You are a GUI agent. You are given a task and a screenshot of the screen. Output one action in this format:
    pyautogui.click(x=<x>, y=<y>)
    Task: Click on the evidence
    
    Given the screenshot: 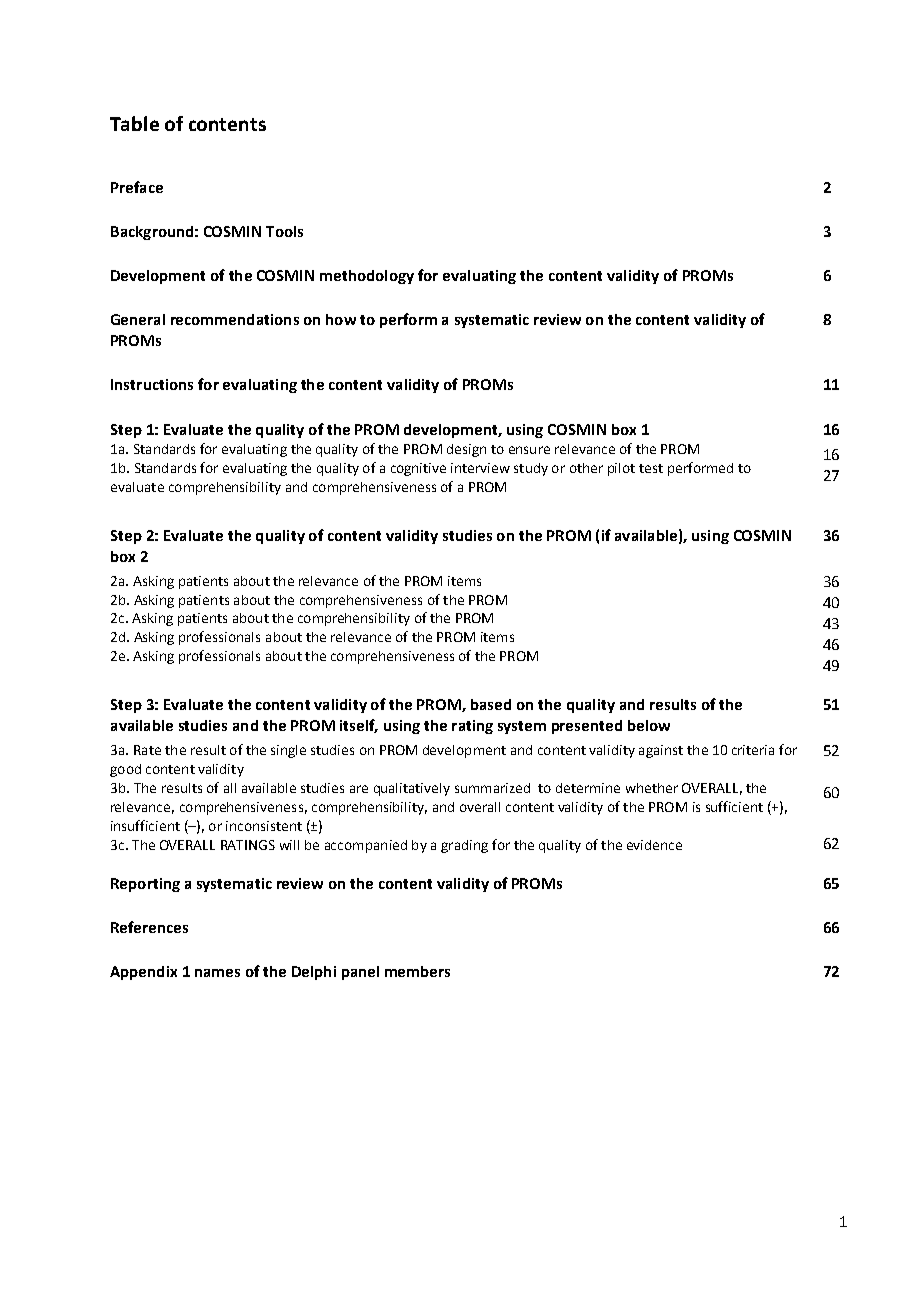 What is the action you would take?
    pyautogui.click(x=654, y=845)
